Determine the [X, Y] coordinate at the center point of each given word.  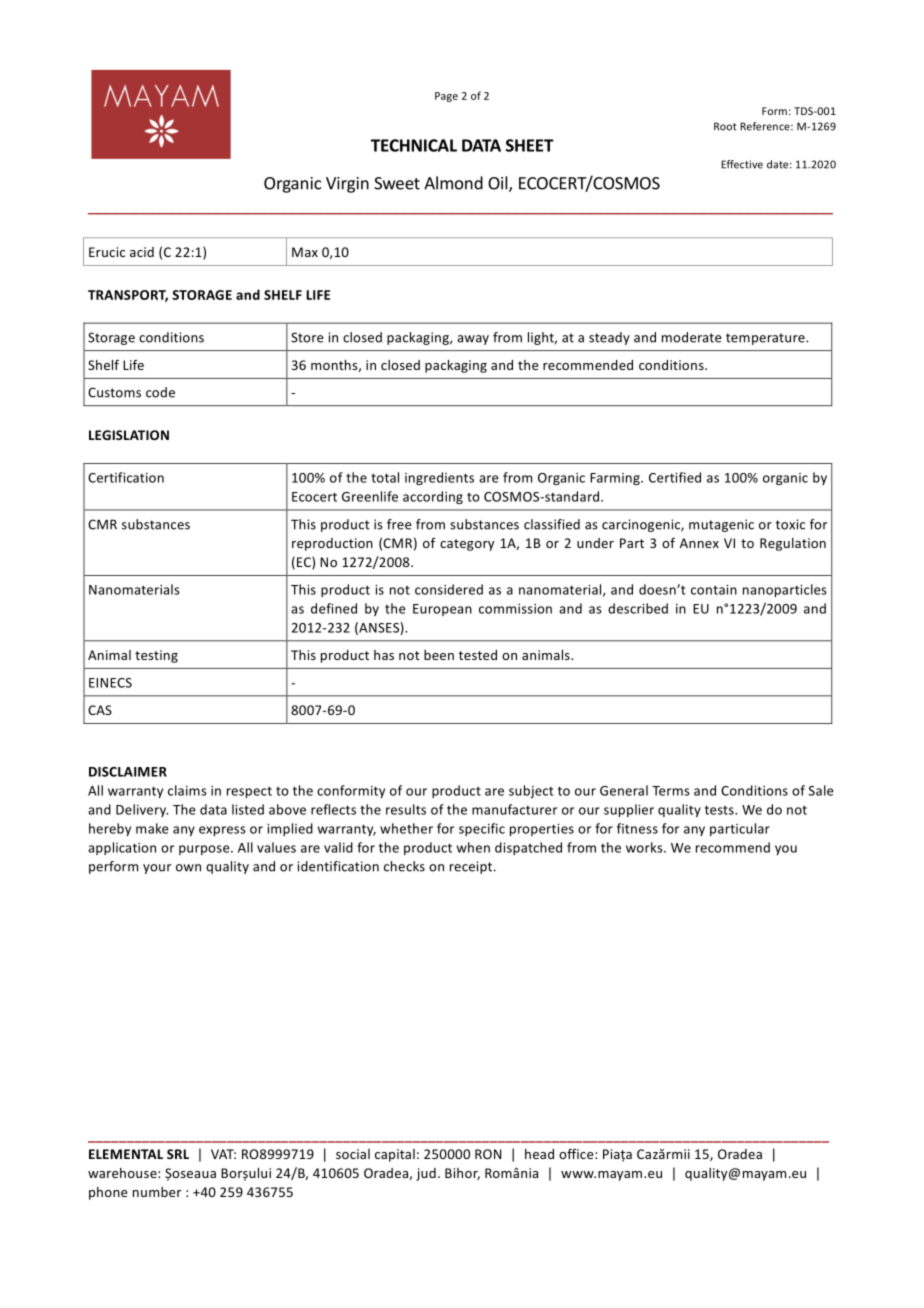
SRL [178, 1154]
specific [482, 829]
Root [725, 126]
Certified [675, 477]
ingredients [439, 478]
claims [187, 790]
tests [720, 810]
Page [446, 97]
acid [142, 252]
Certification [126, 477]
